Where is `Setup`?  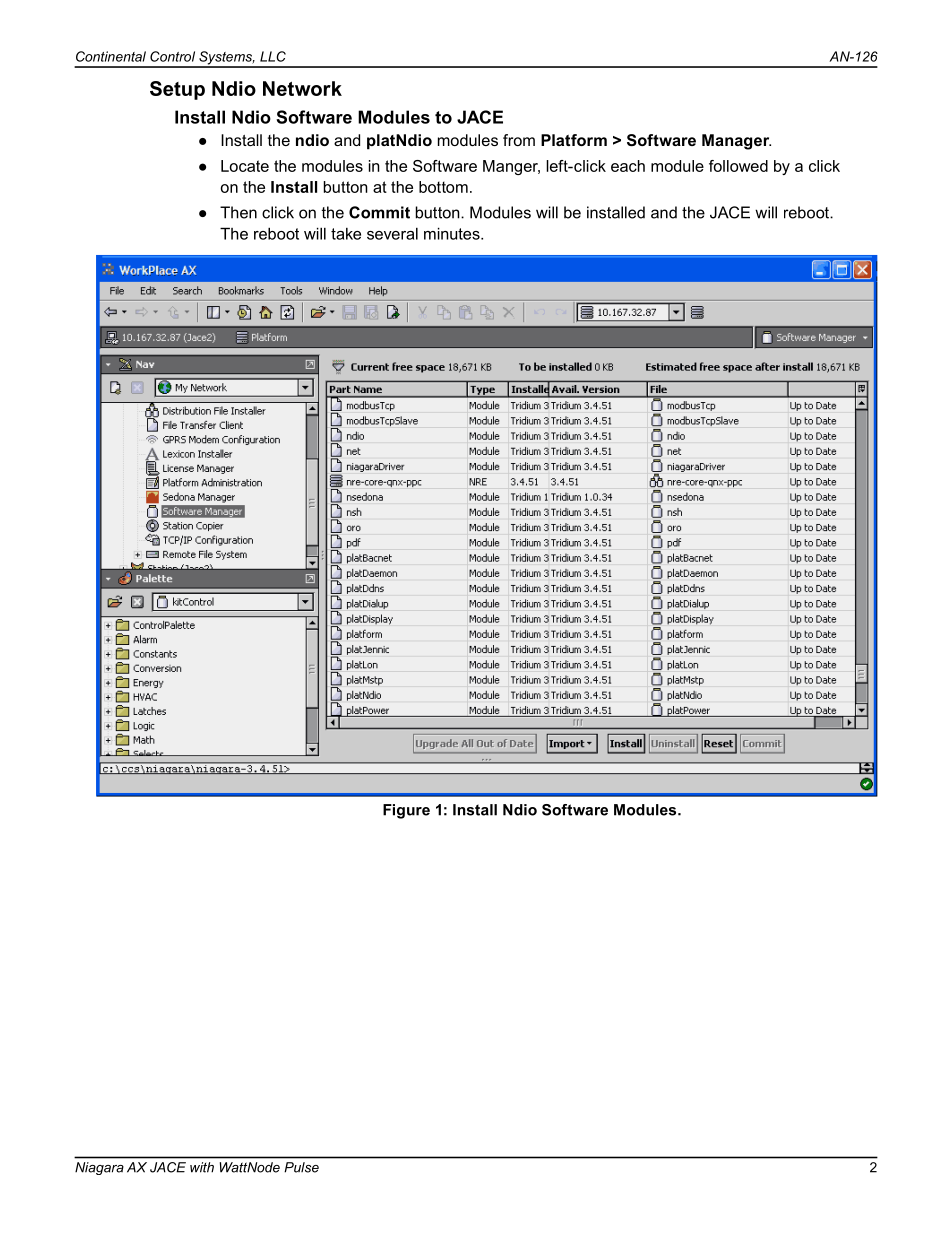 Setup is located at coordinates (177, 90).
